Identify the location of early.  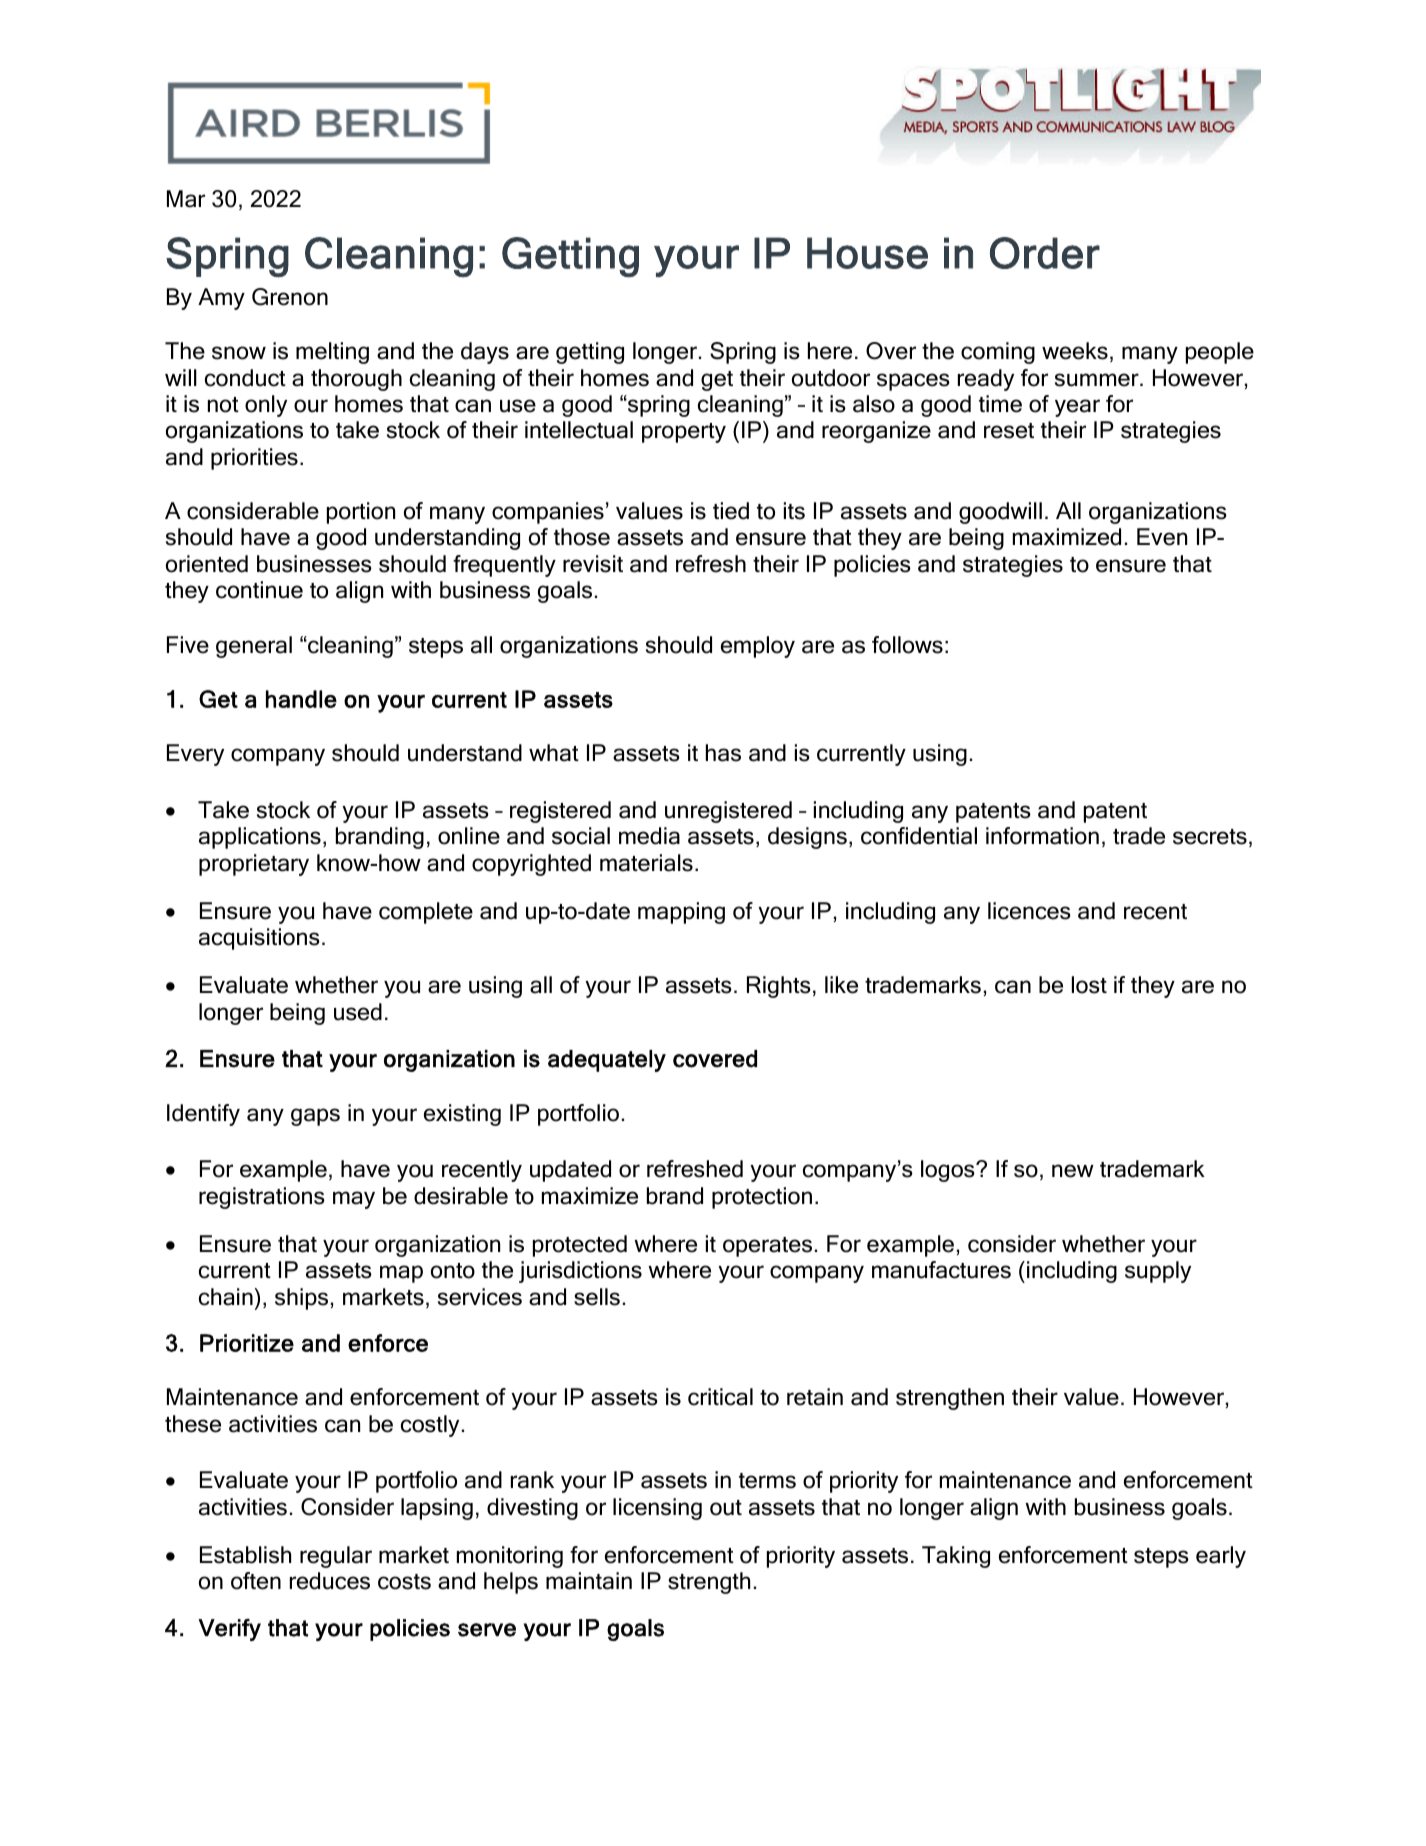
(1221, 1557).
